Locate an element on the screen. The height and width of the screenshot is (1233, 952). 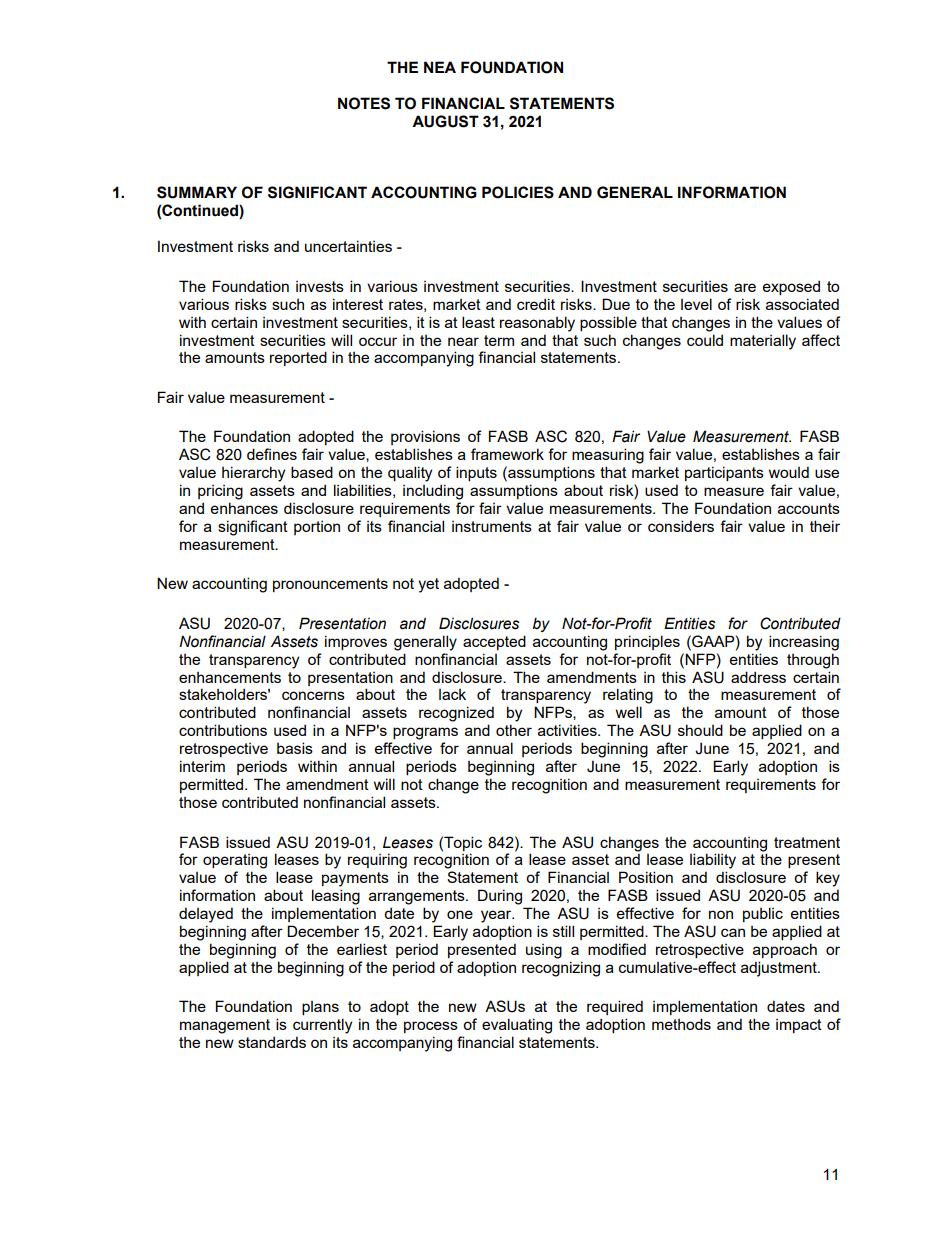
exposed is located at coordinates (791, 287).
